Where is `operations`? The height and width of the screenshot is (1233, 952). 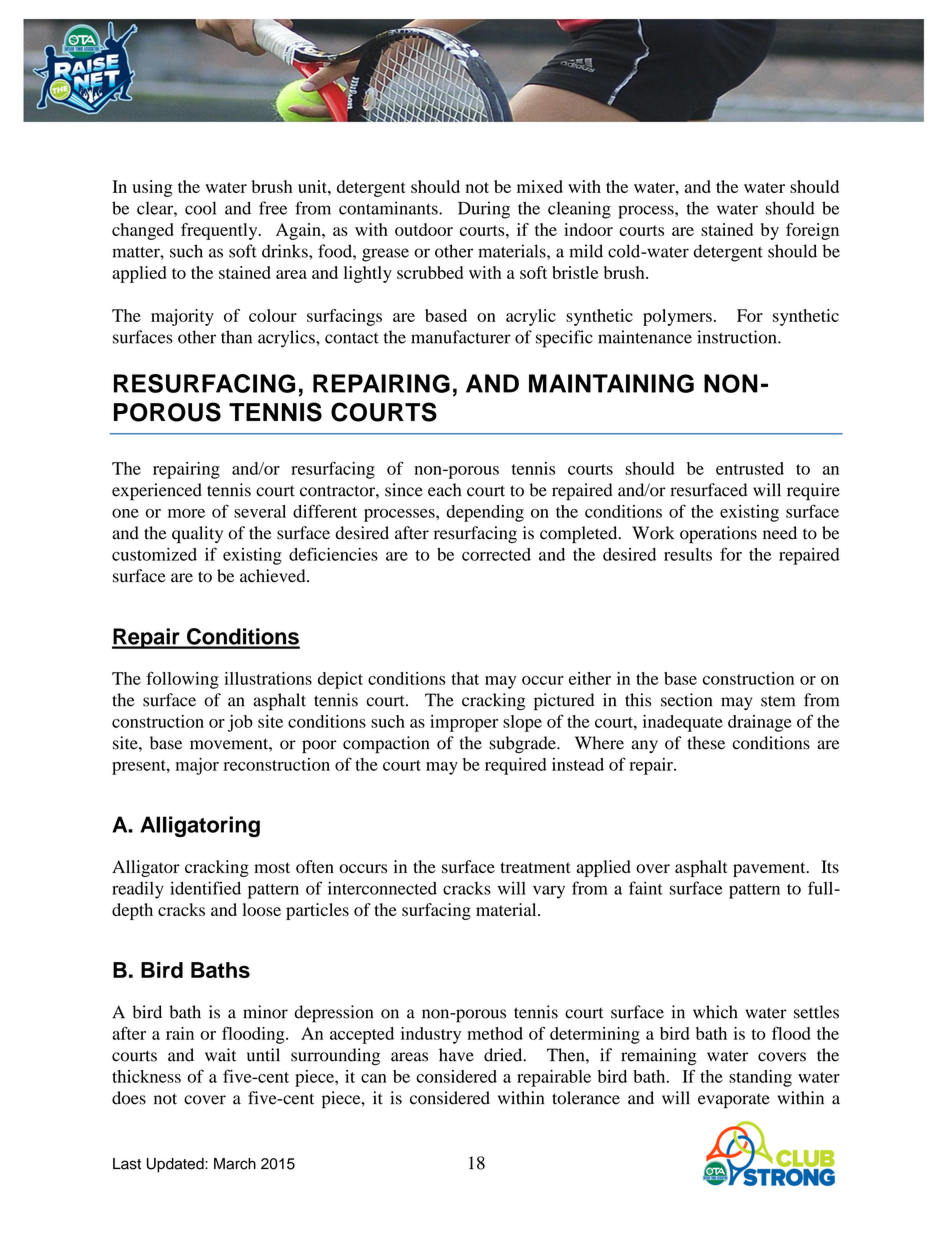
operations is located at coordinates (718, 535).
